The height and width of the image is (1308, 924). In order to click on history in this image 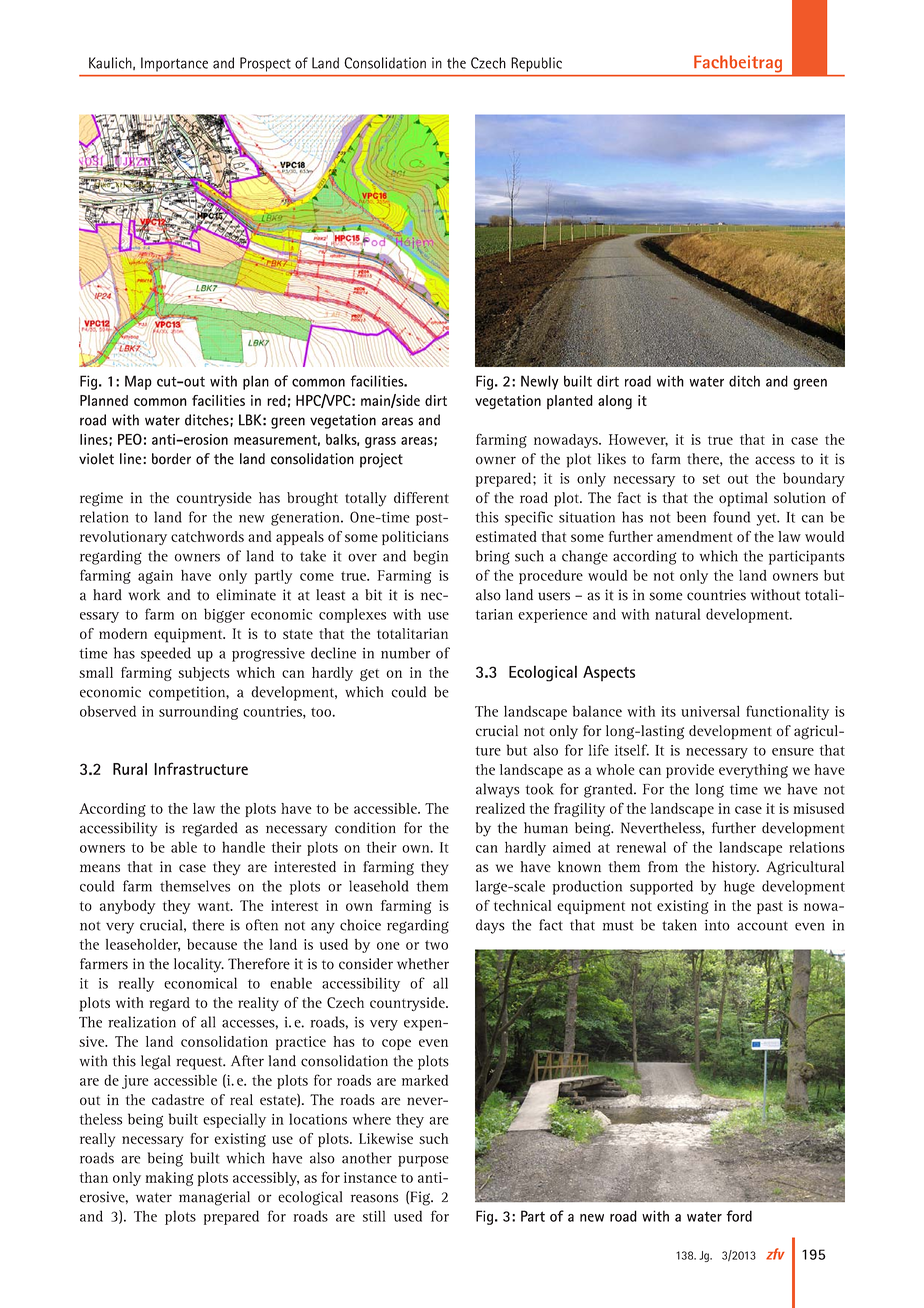, I will do `click(735, 868)`.
